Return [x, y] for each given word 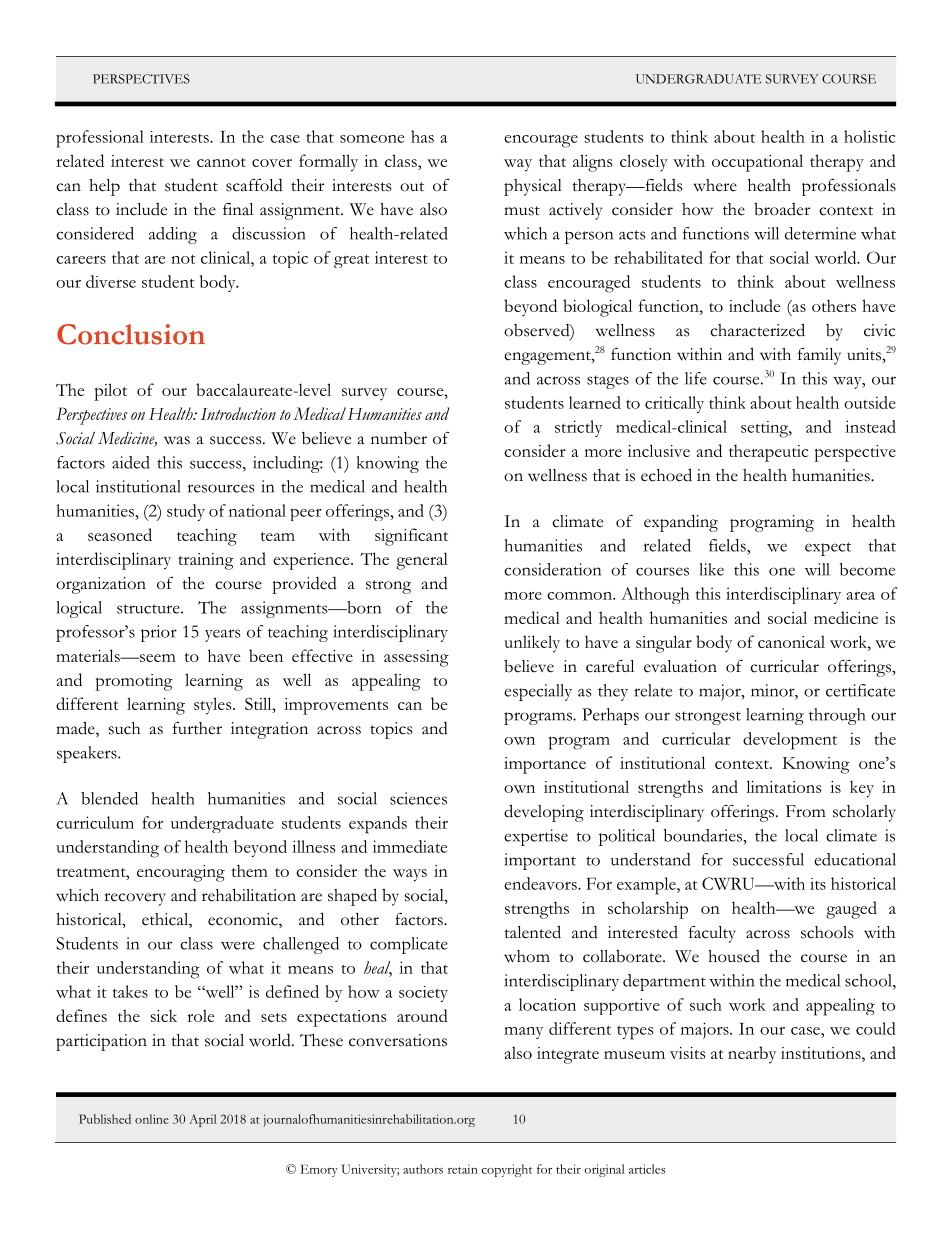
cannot [221, 162]
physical [533, 187]
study [186, 512]
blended [109, 798]
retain [463, 1169]
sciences [418, 798]
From [806, 811]
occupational [757, 163]
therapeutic [768, 453]
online [152, 1119]
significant [411, 537]
